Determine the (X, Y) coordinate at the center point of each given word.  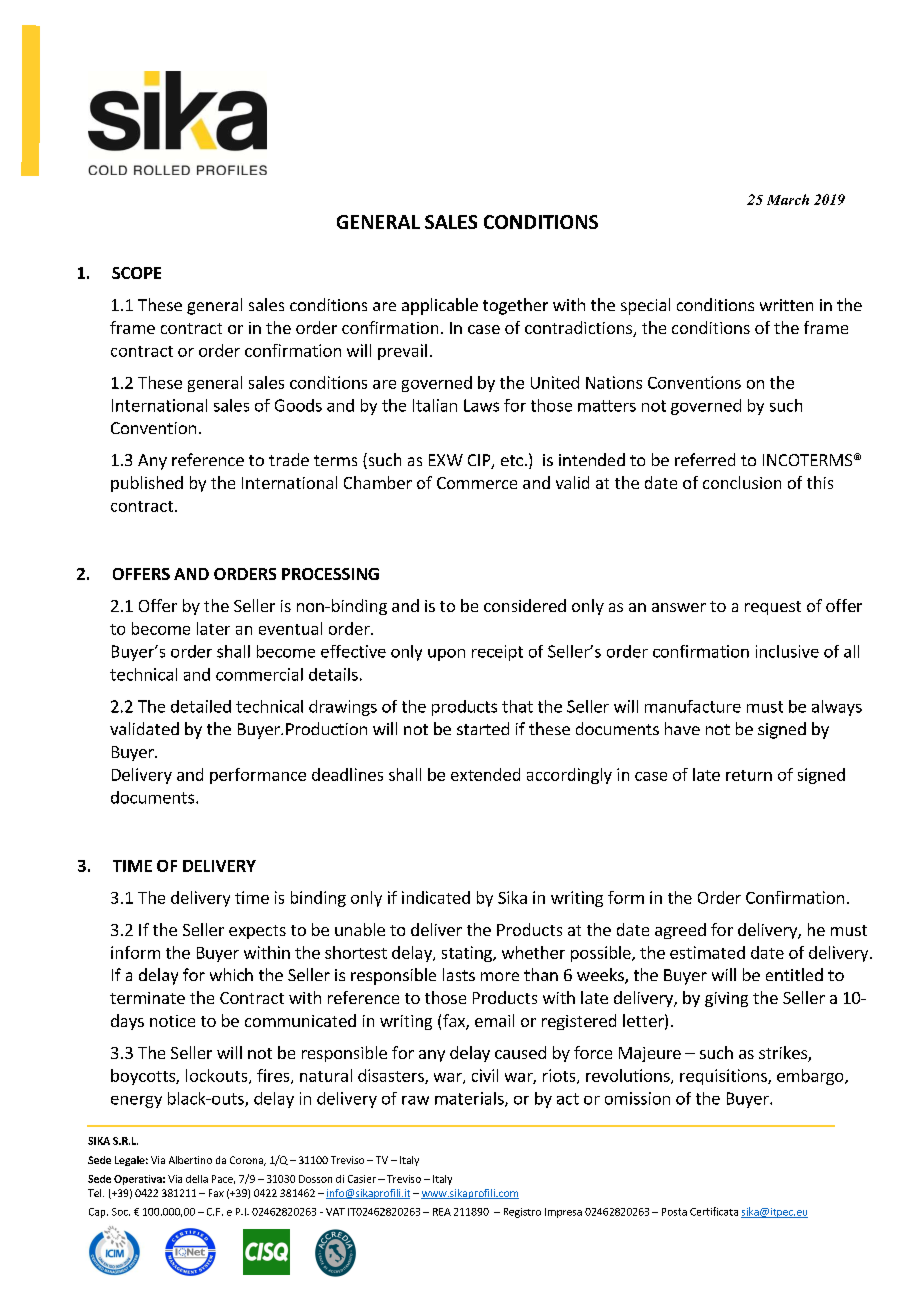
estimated (707, 952)
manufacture (693, 706)
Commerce (477, 483)
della (197, 1179)
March (788, 199)
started (483, 728)
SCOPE (136, 273)
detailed (201, 706)
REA (442, 1212)
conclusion (742, 482)
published (147, 484)
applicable (440, 306)
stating (468, 954)
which (231, 974)
